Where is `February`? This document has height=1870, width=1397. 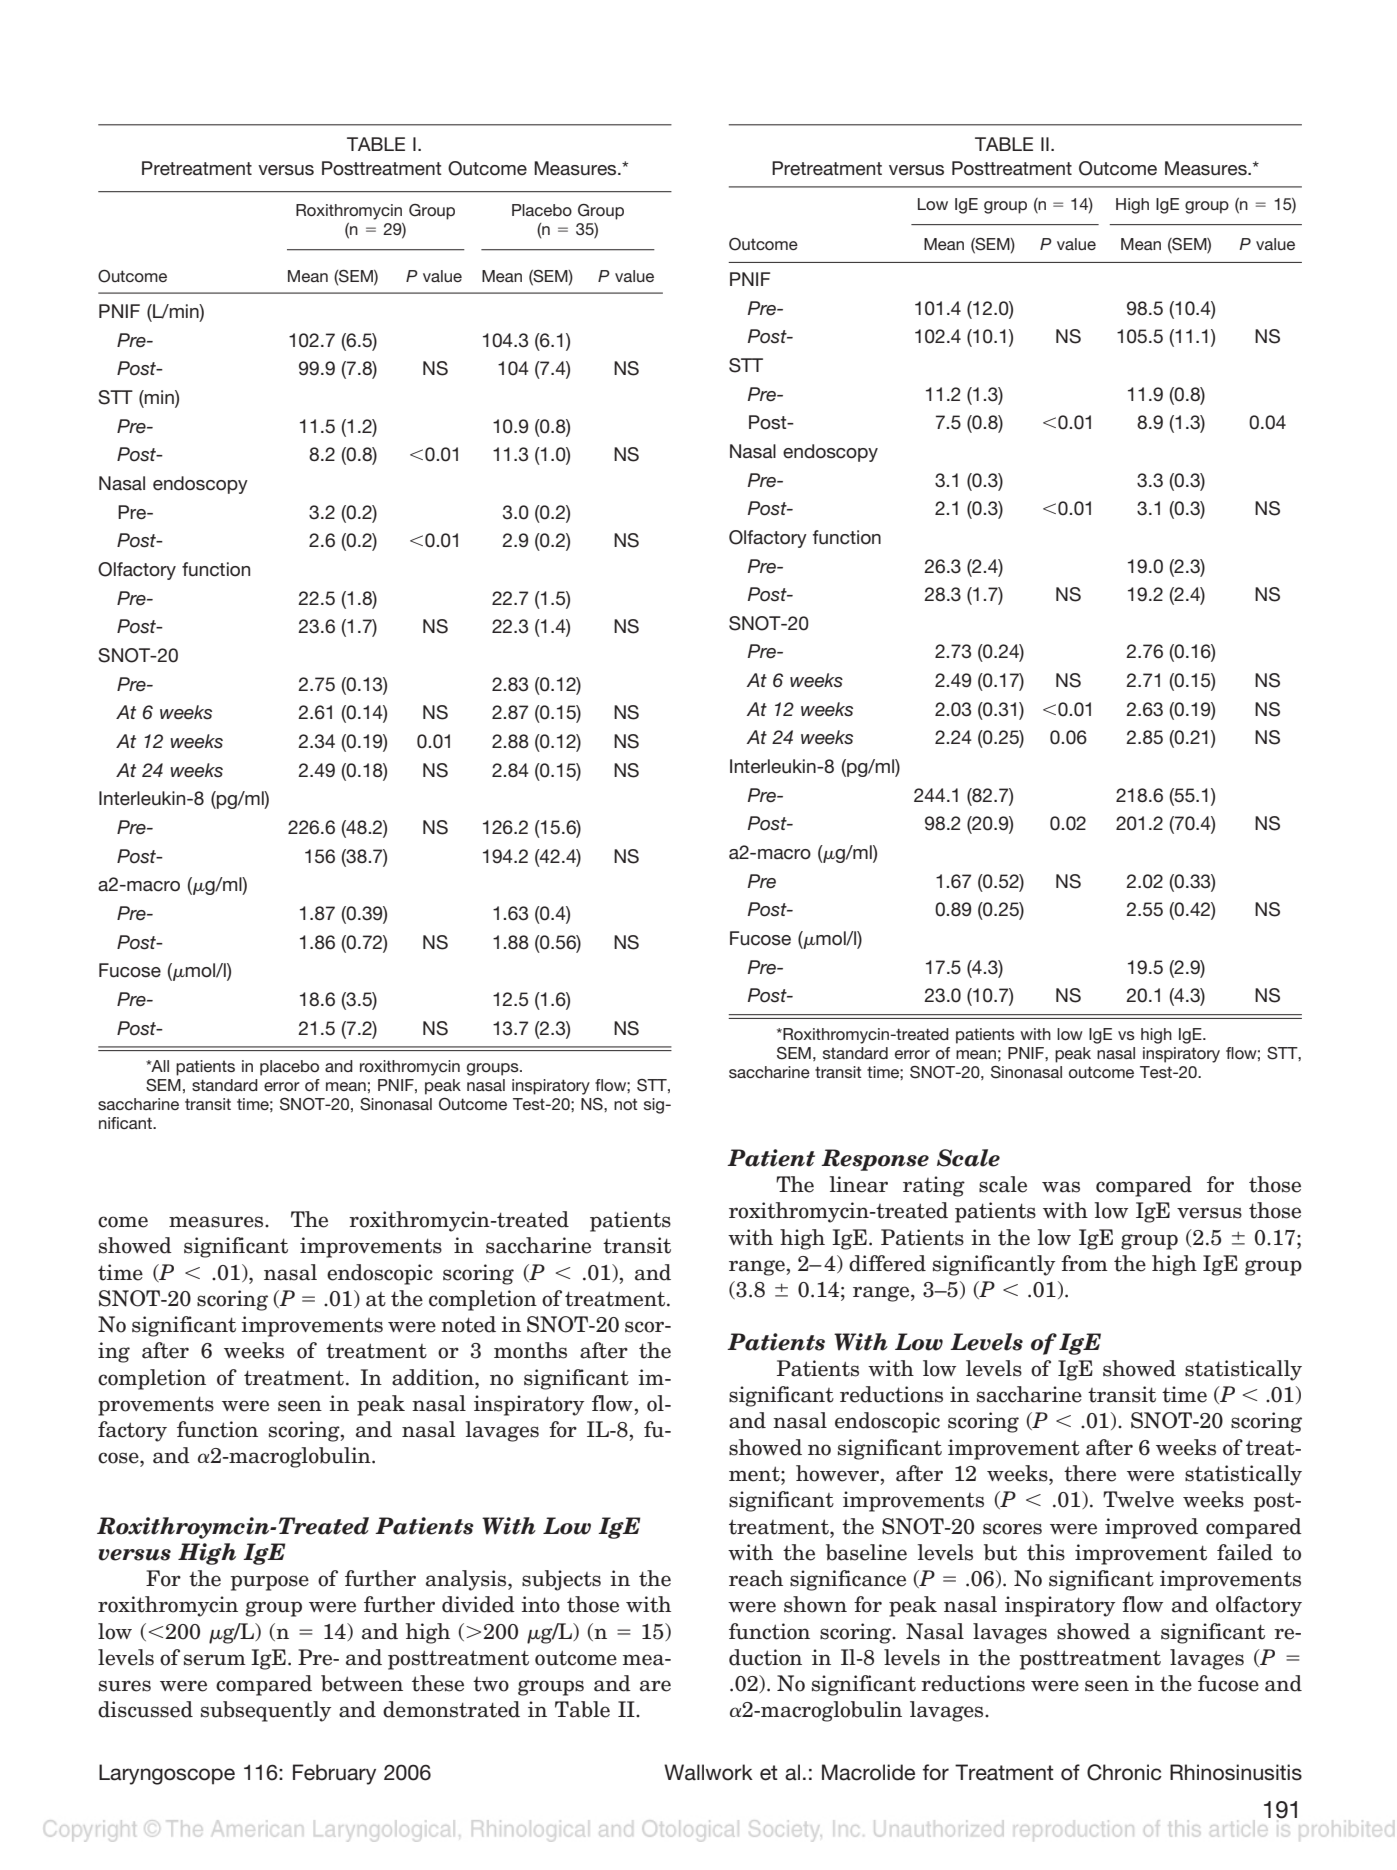
February is located at coordinates (334, 1774).
